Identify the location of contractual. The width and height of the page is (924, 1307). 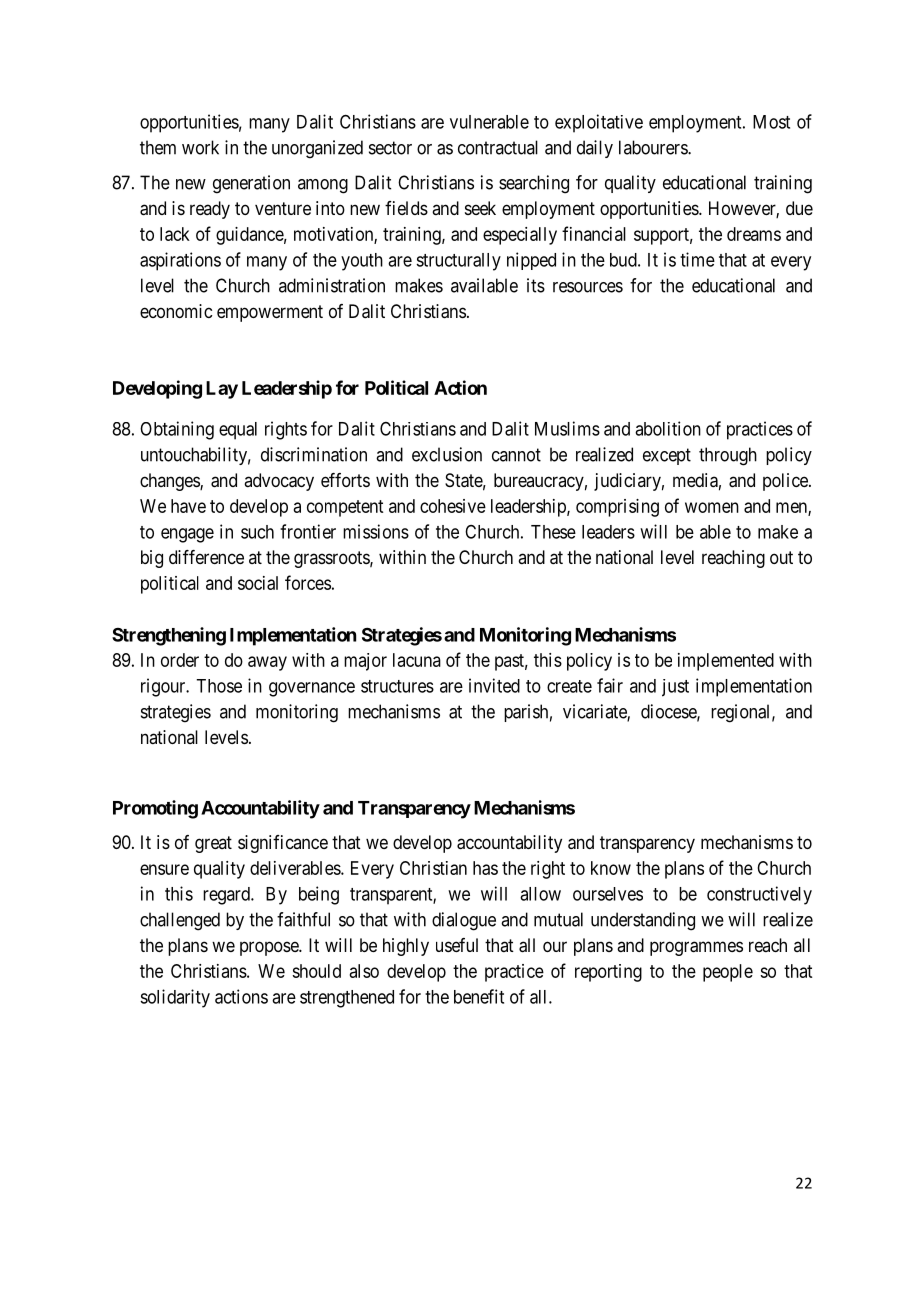
(498, 147).
